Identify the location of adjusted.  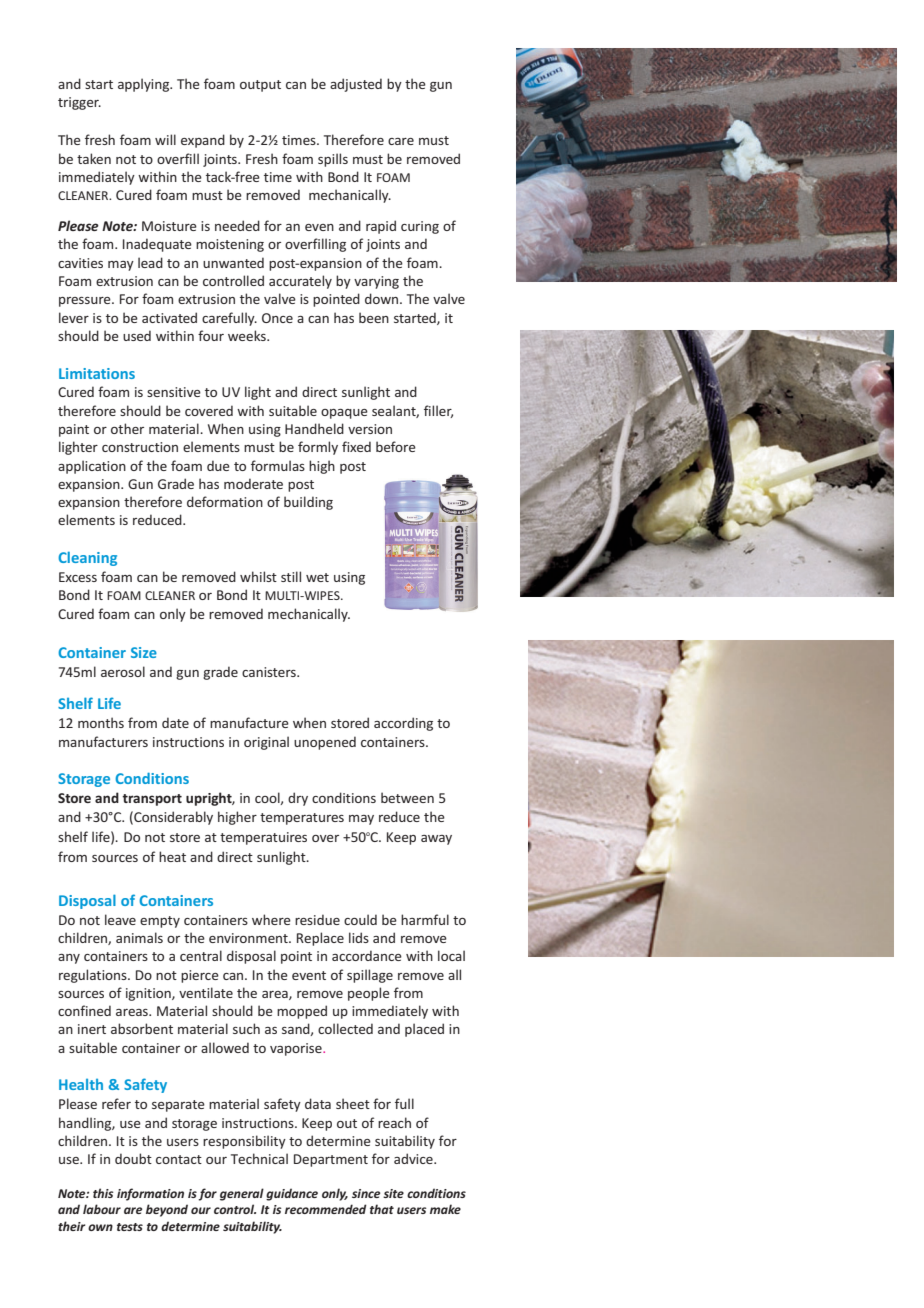
(356, 85).
